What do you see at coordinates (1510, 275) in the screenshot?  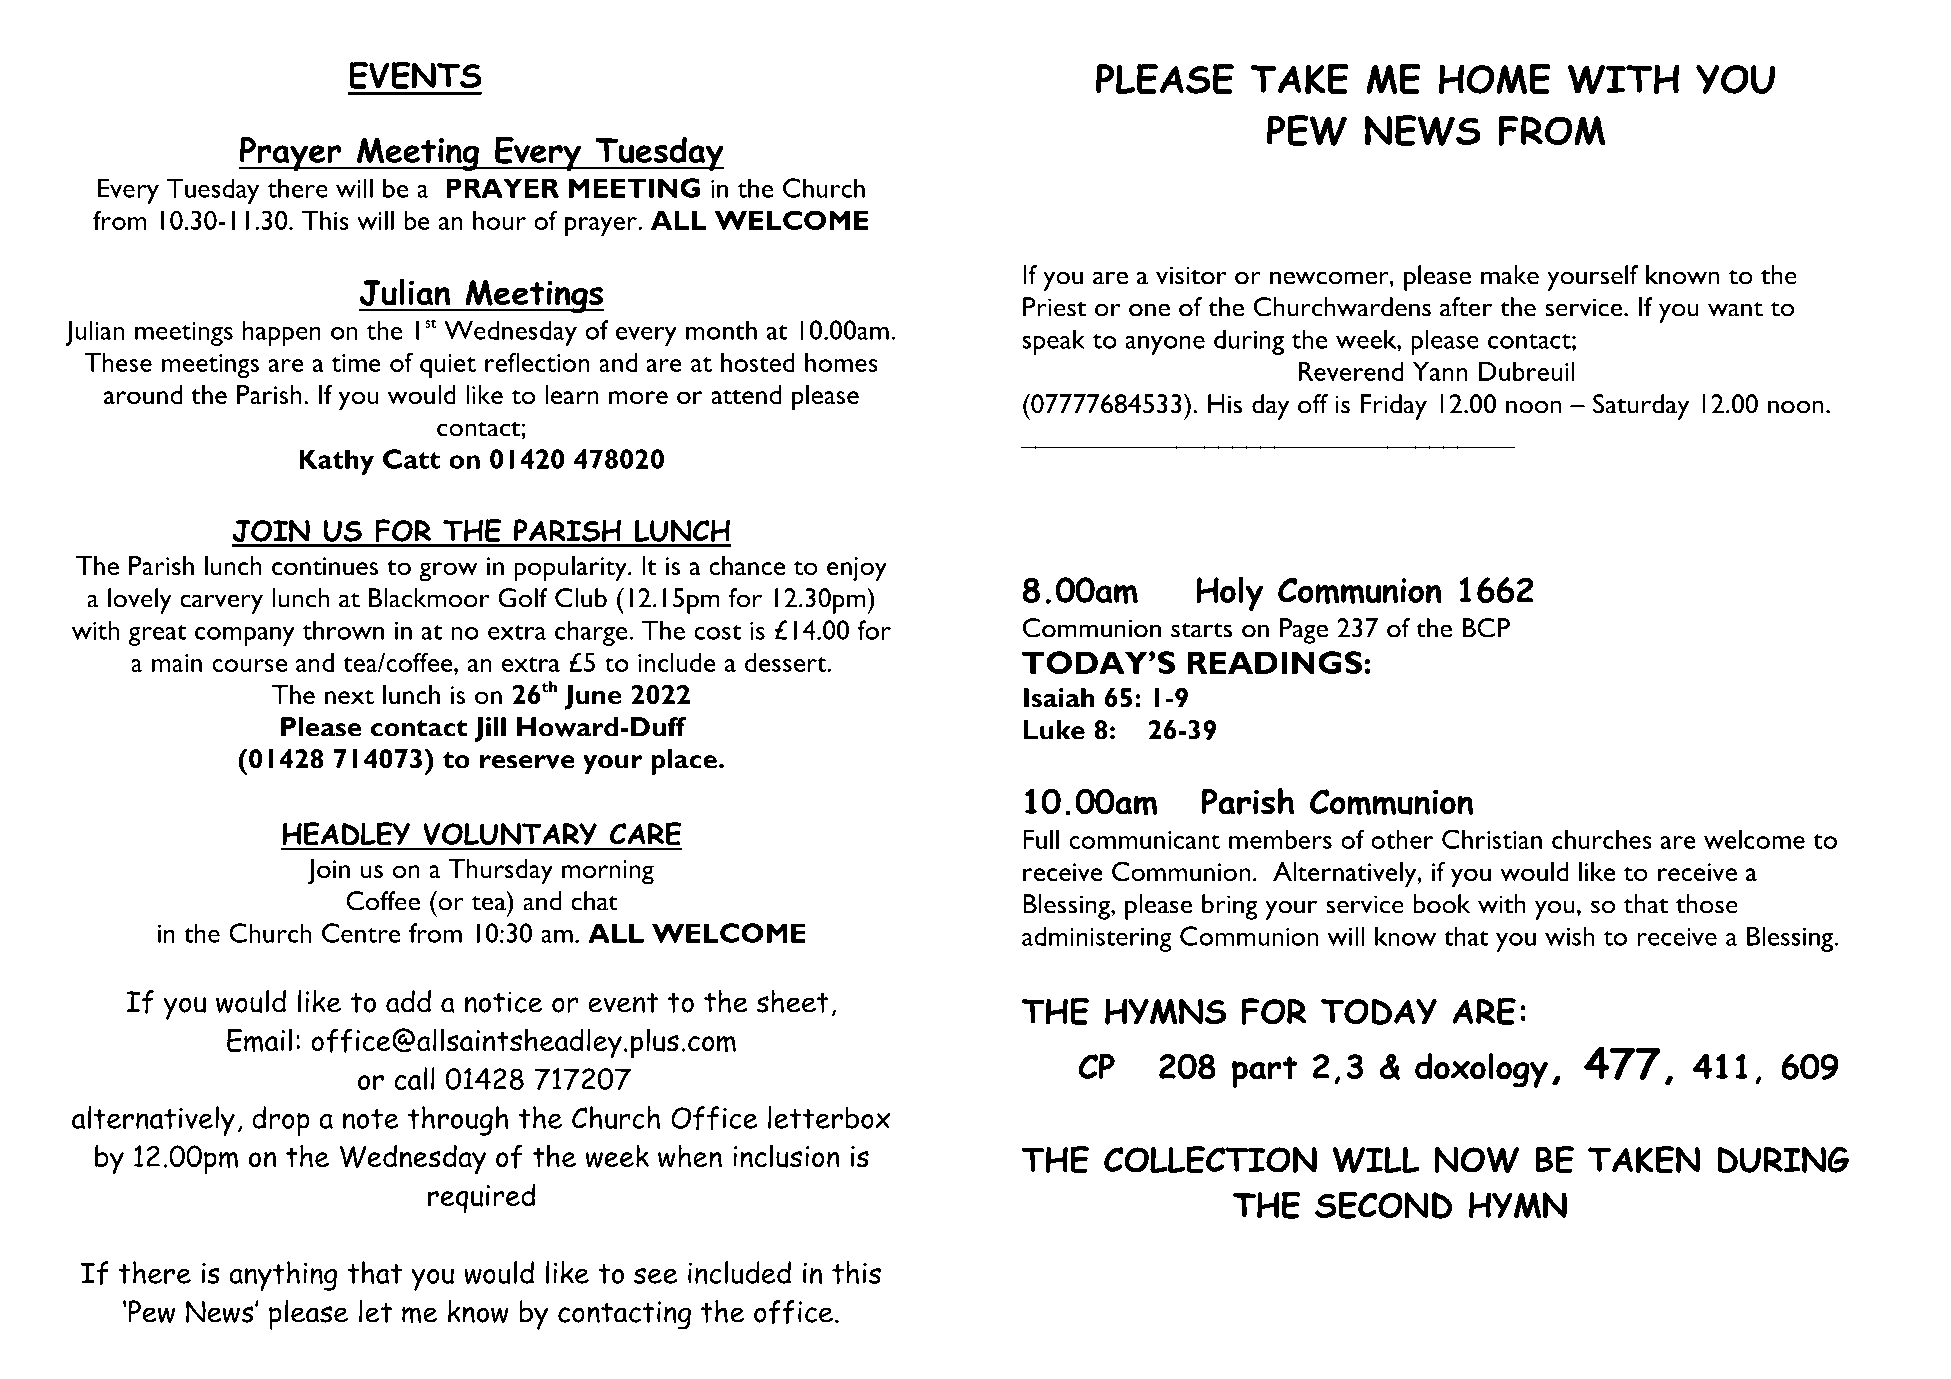 I see `make` at bounding box center [1510, 275].
